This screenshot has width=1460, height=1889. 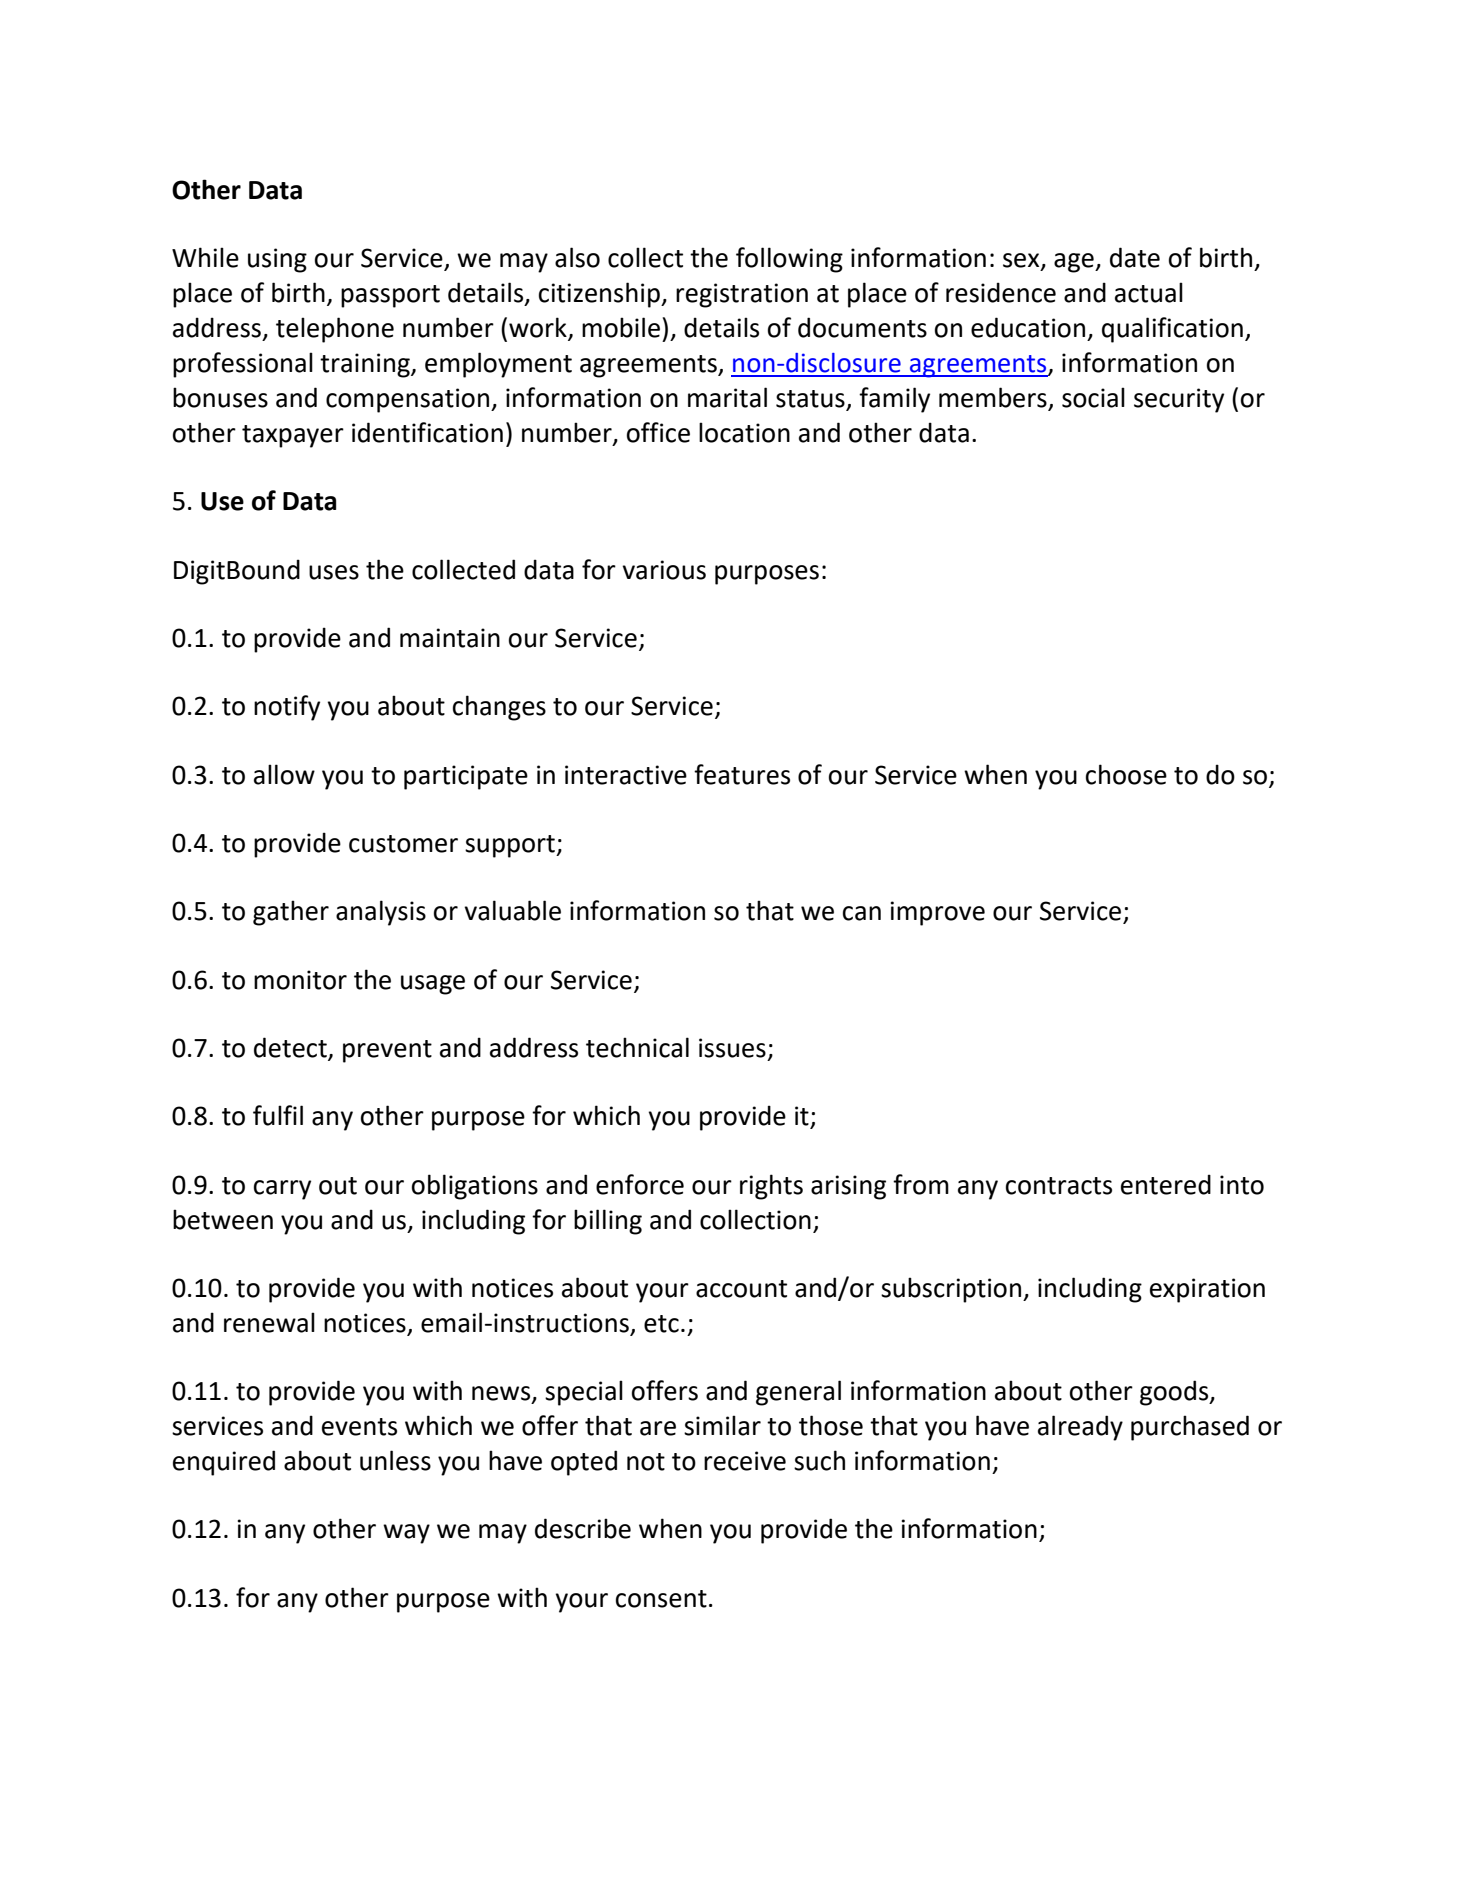 What do you see at coordinates (664, 570) in the screenshot?
I see `various` at bounding box center [664, 570].
